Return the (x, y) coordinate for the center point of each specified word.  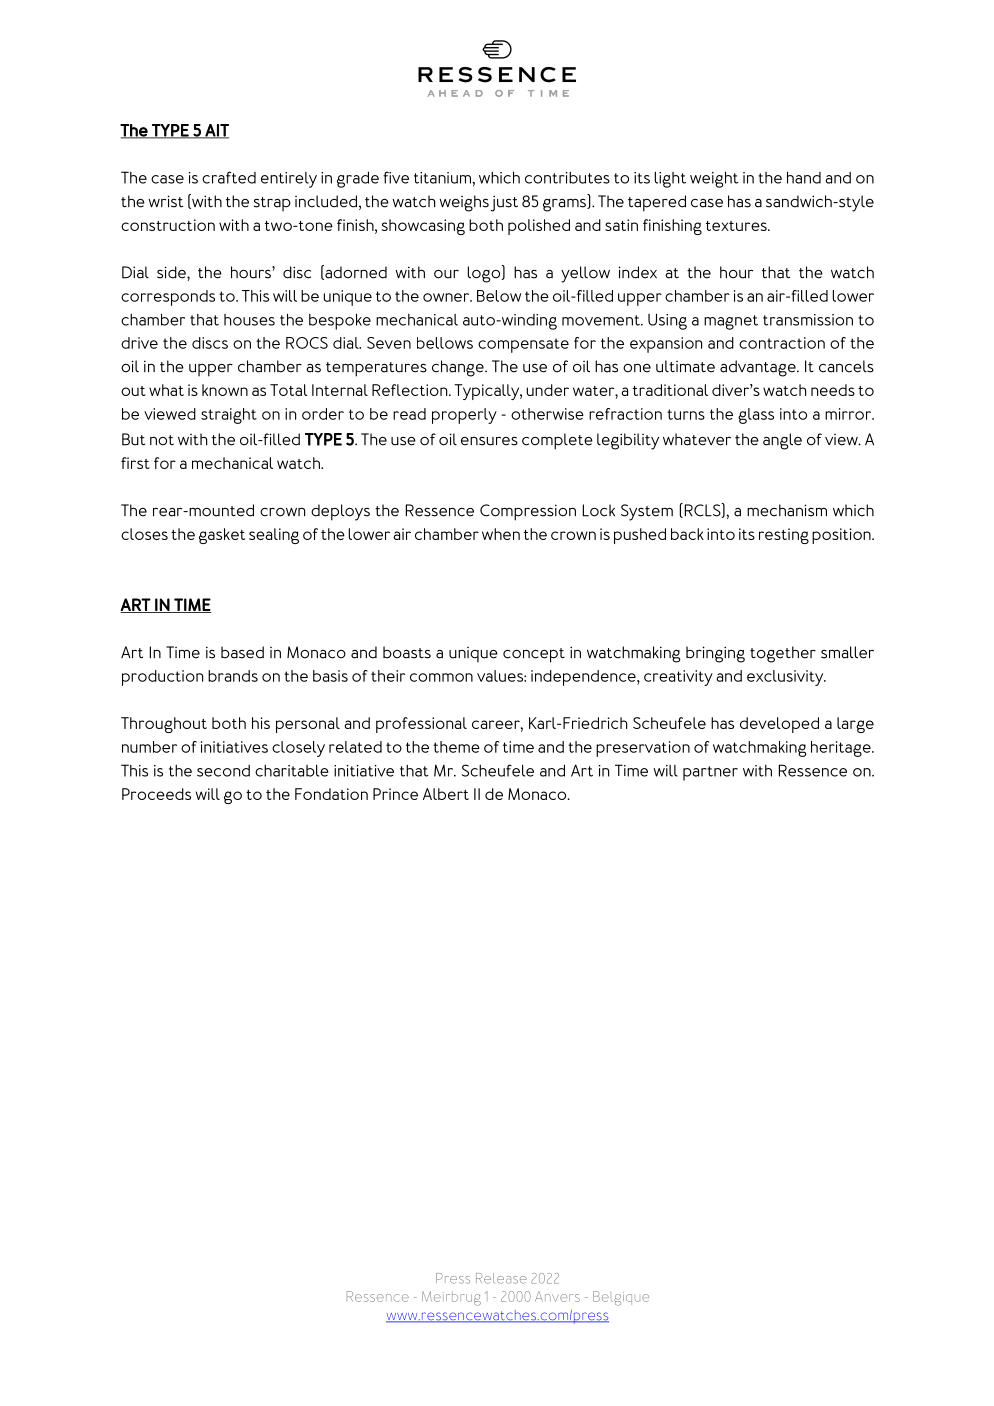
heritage (842, 749)
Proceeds (156, 794)
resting (784, 536)
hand (804, 177)
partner (710, 773)
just (504, 203)
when (501, 534)
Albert (446, 794)
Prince (395, 794)
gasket (222, 536)
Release (501, 1278)
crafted (229, 177)
